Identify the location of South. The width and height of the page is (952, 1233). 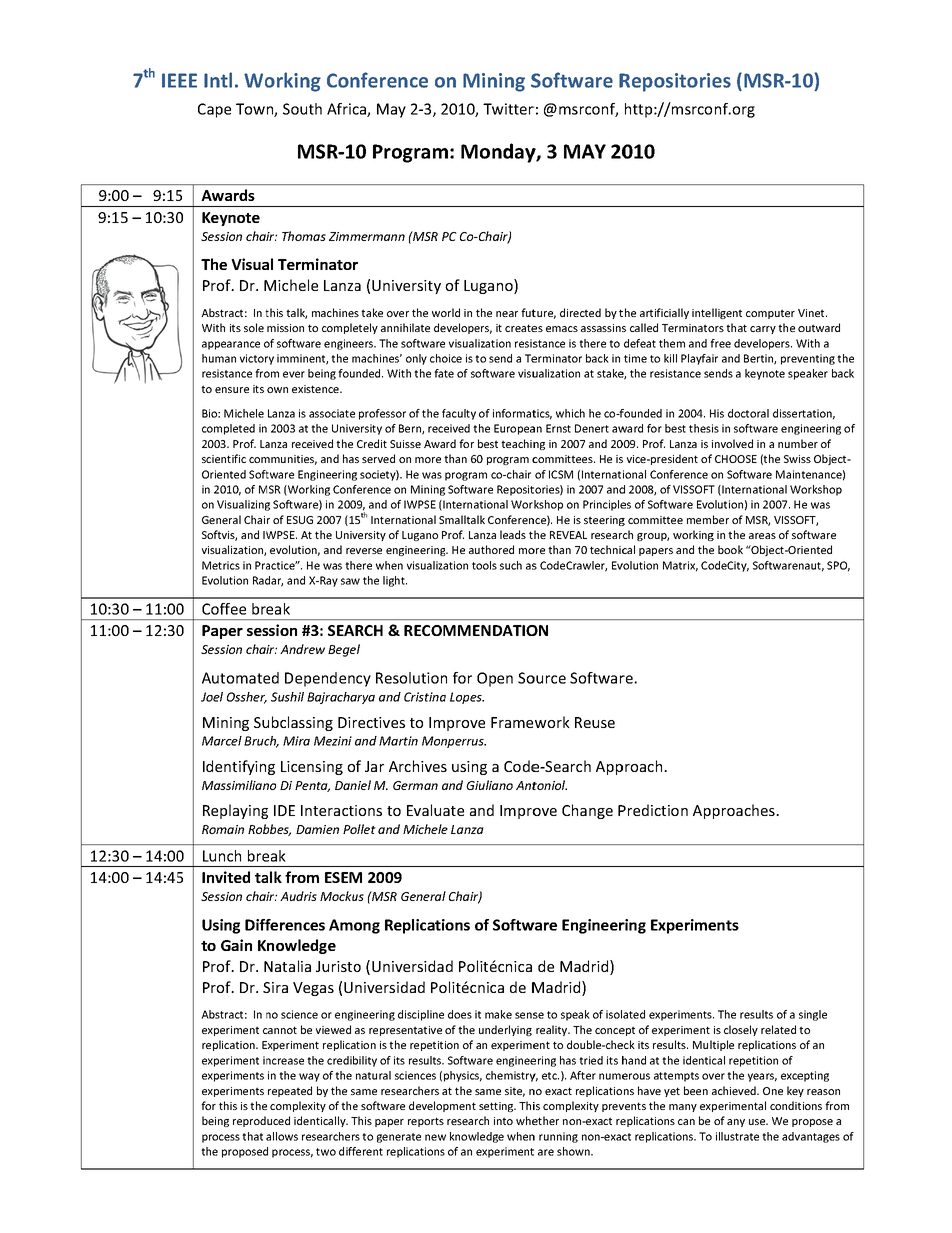
(302, 109).
